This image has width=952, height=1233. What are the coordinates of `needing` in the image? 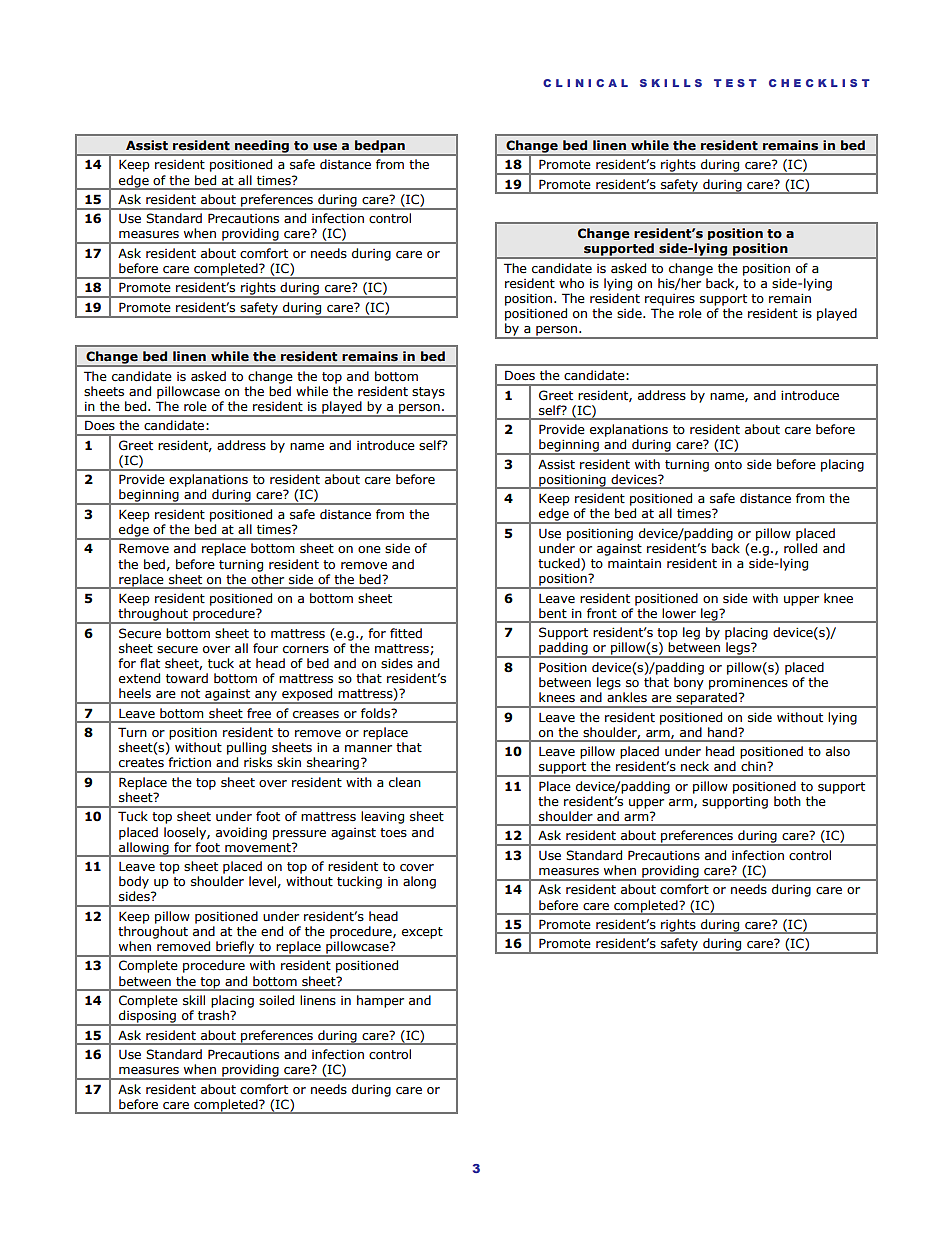 It's located at (262, 147).
